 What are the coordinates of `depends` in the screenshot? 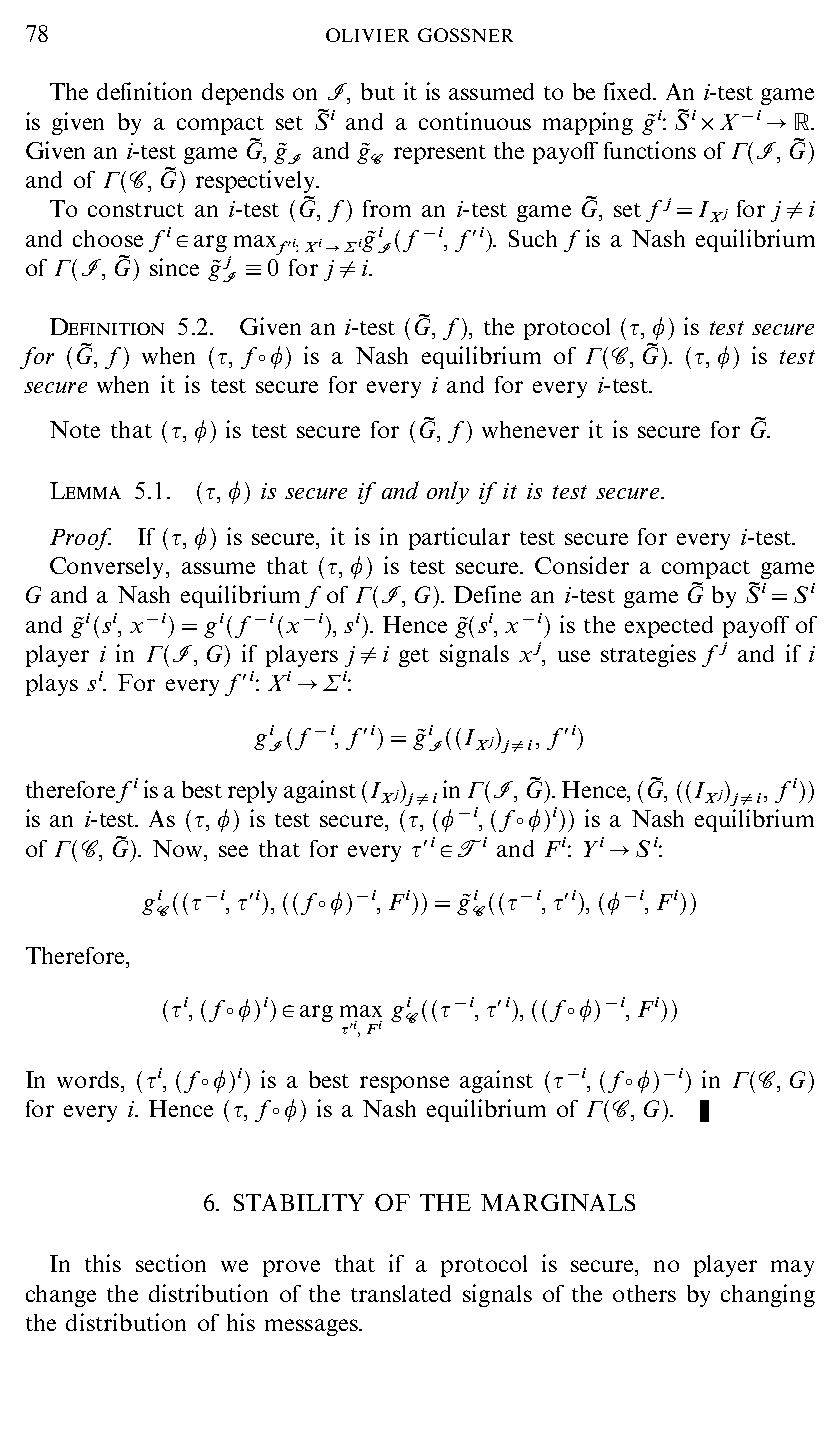 It's located at (243, 94).
